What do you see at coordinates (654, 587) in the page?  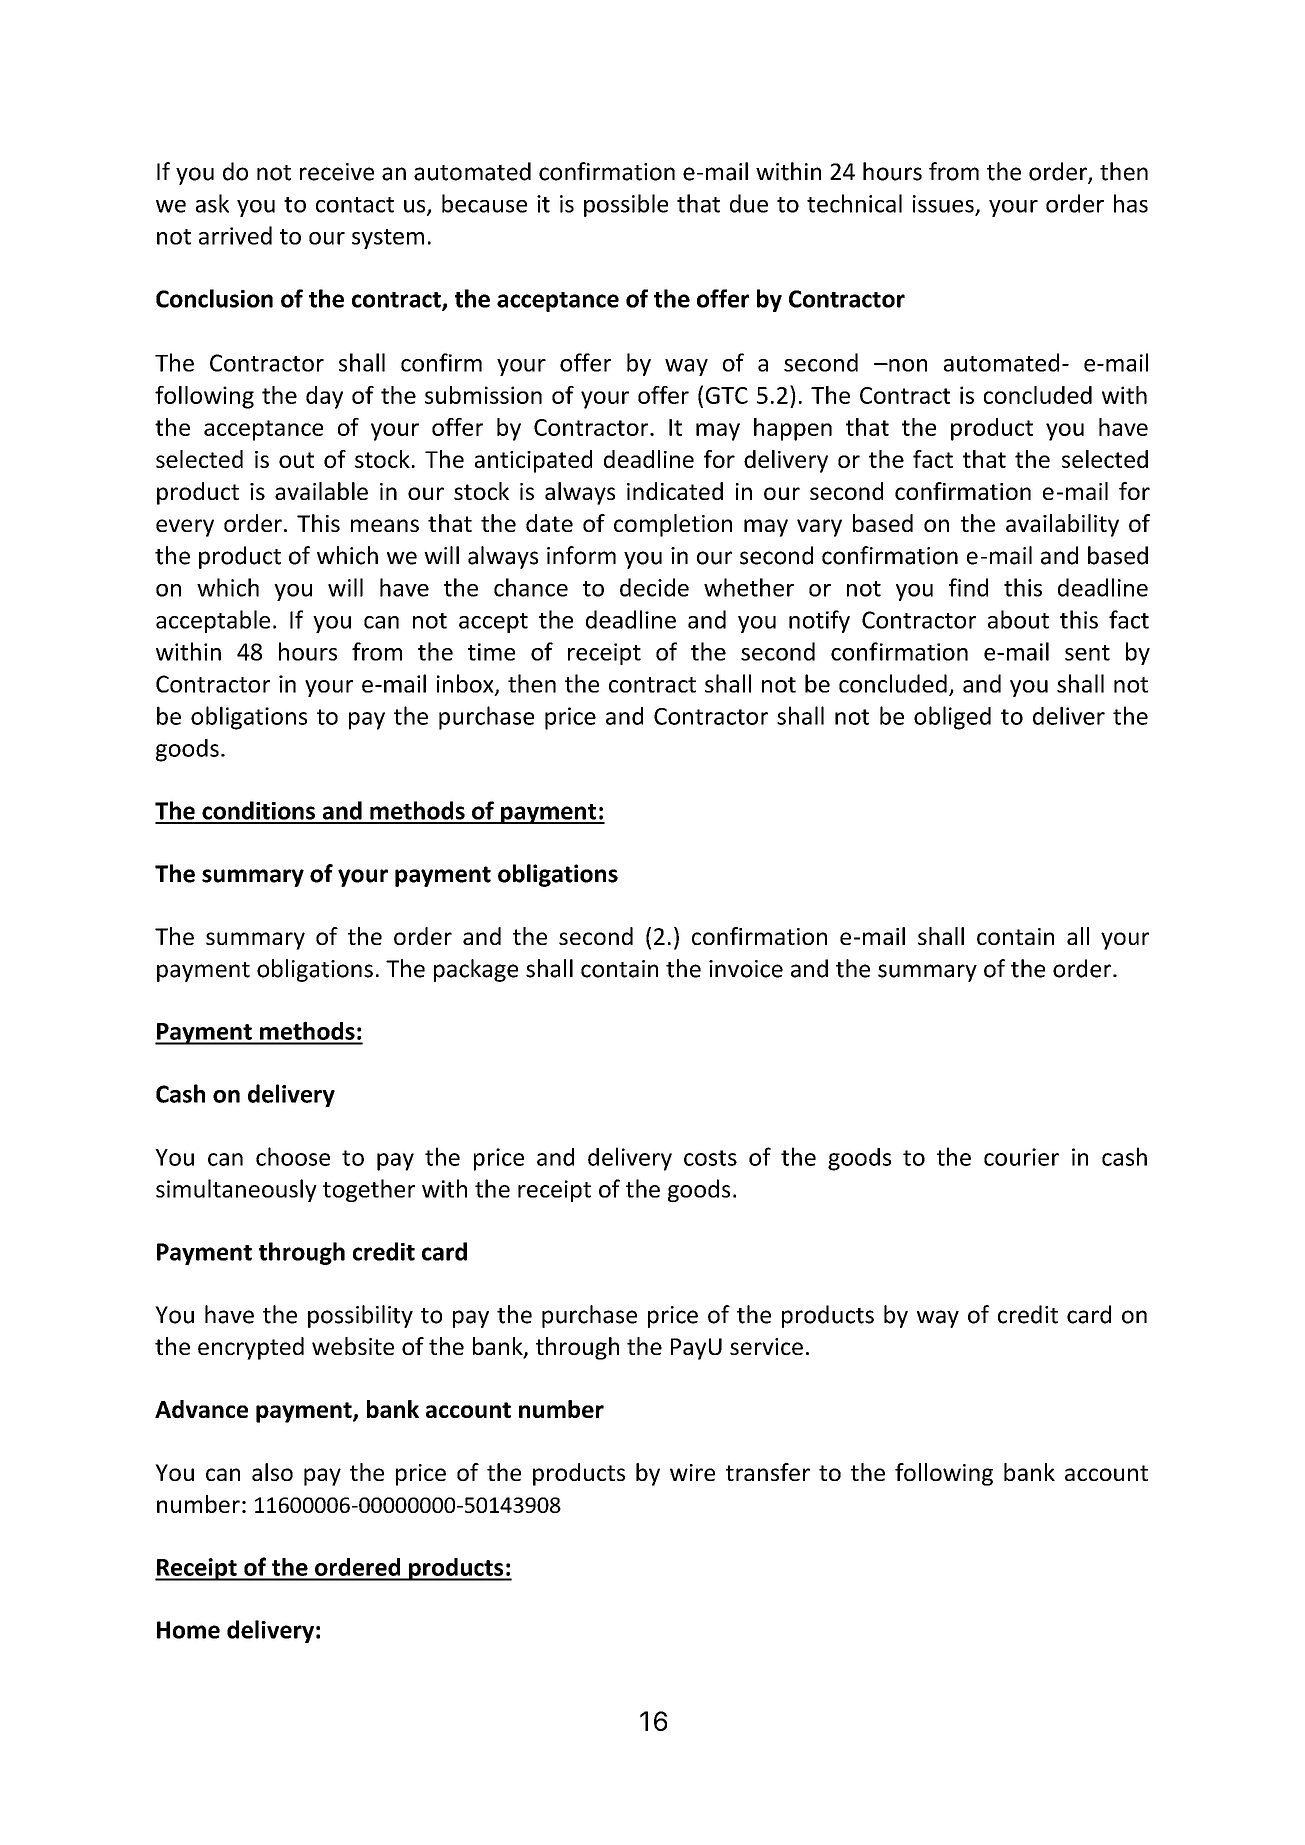 I see `decide` at bounding box center [654, 587].
